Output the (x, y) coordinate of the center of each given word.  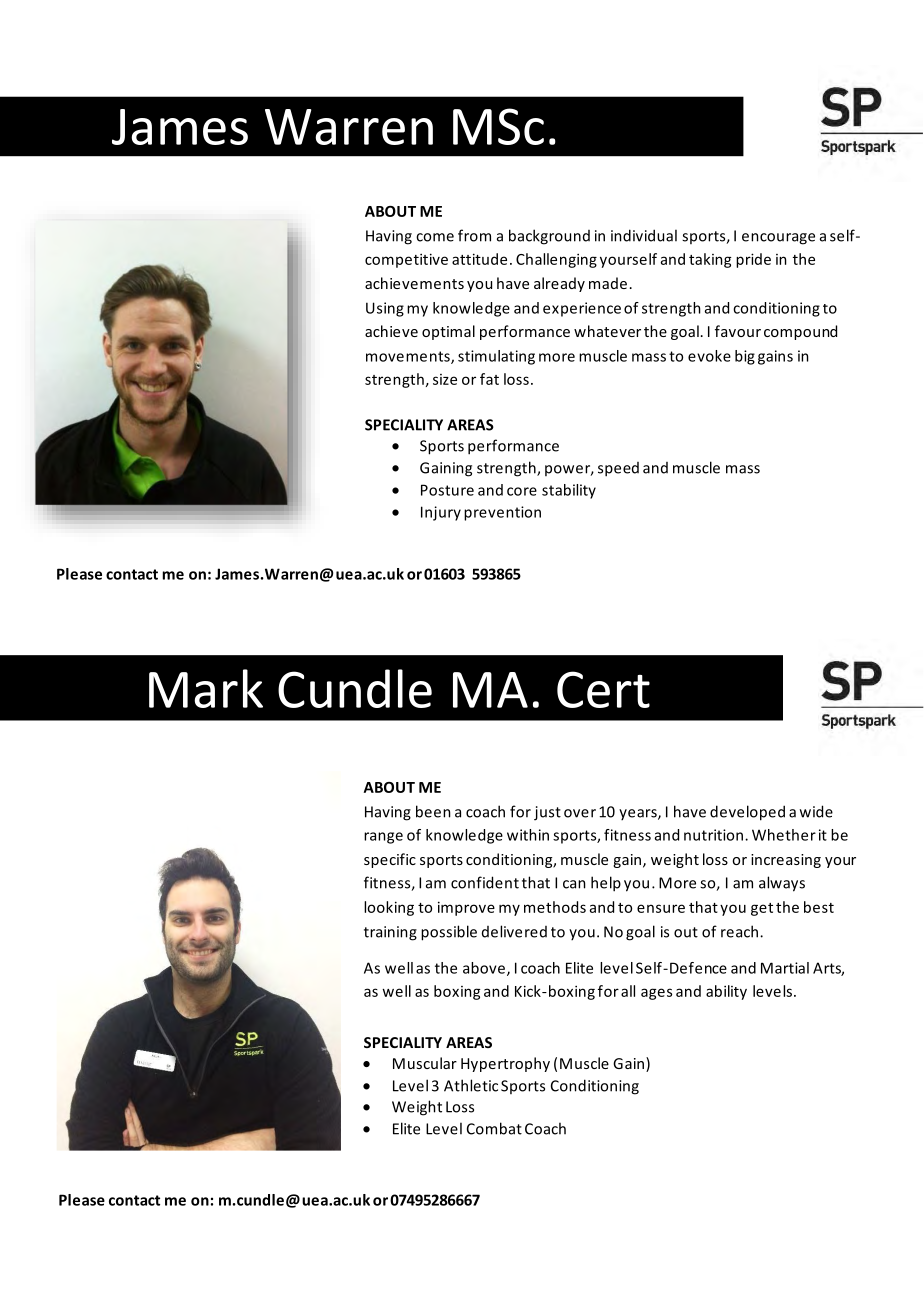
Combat (494, 1128)
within (528, 835)
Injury (441, 513)
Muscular (425, 1063)
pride (753, 260)
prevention (502, 513)
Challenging (556, 260)
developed (747, 813)
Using (385, 309)
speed (618, 469)
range (383, 838)
